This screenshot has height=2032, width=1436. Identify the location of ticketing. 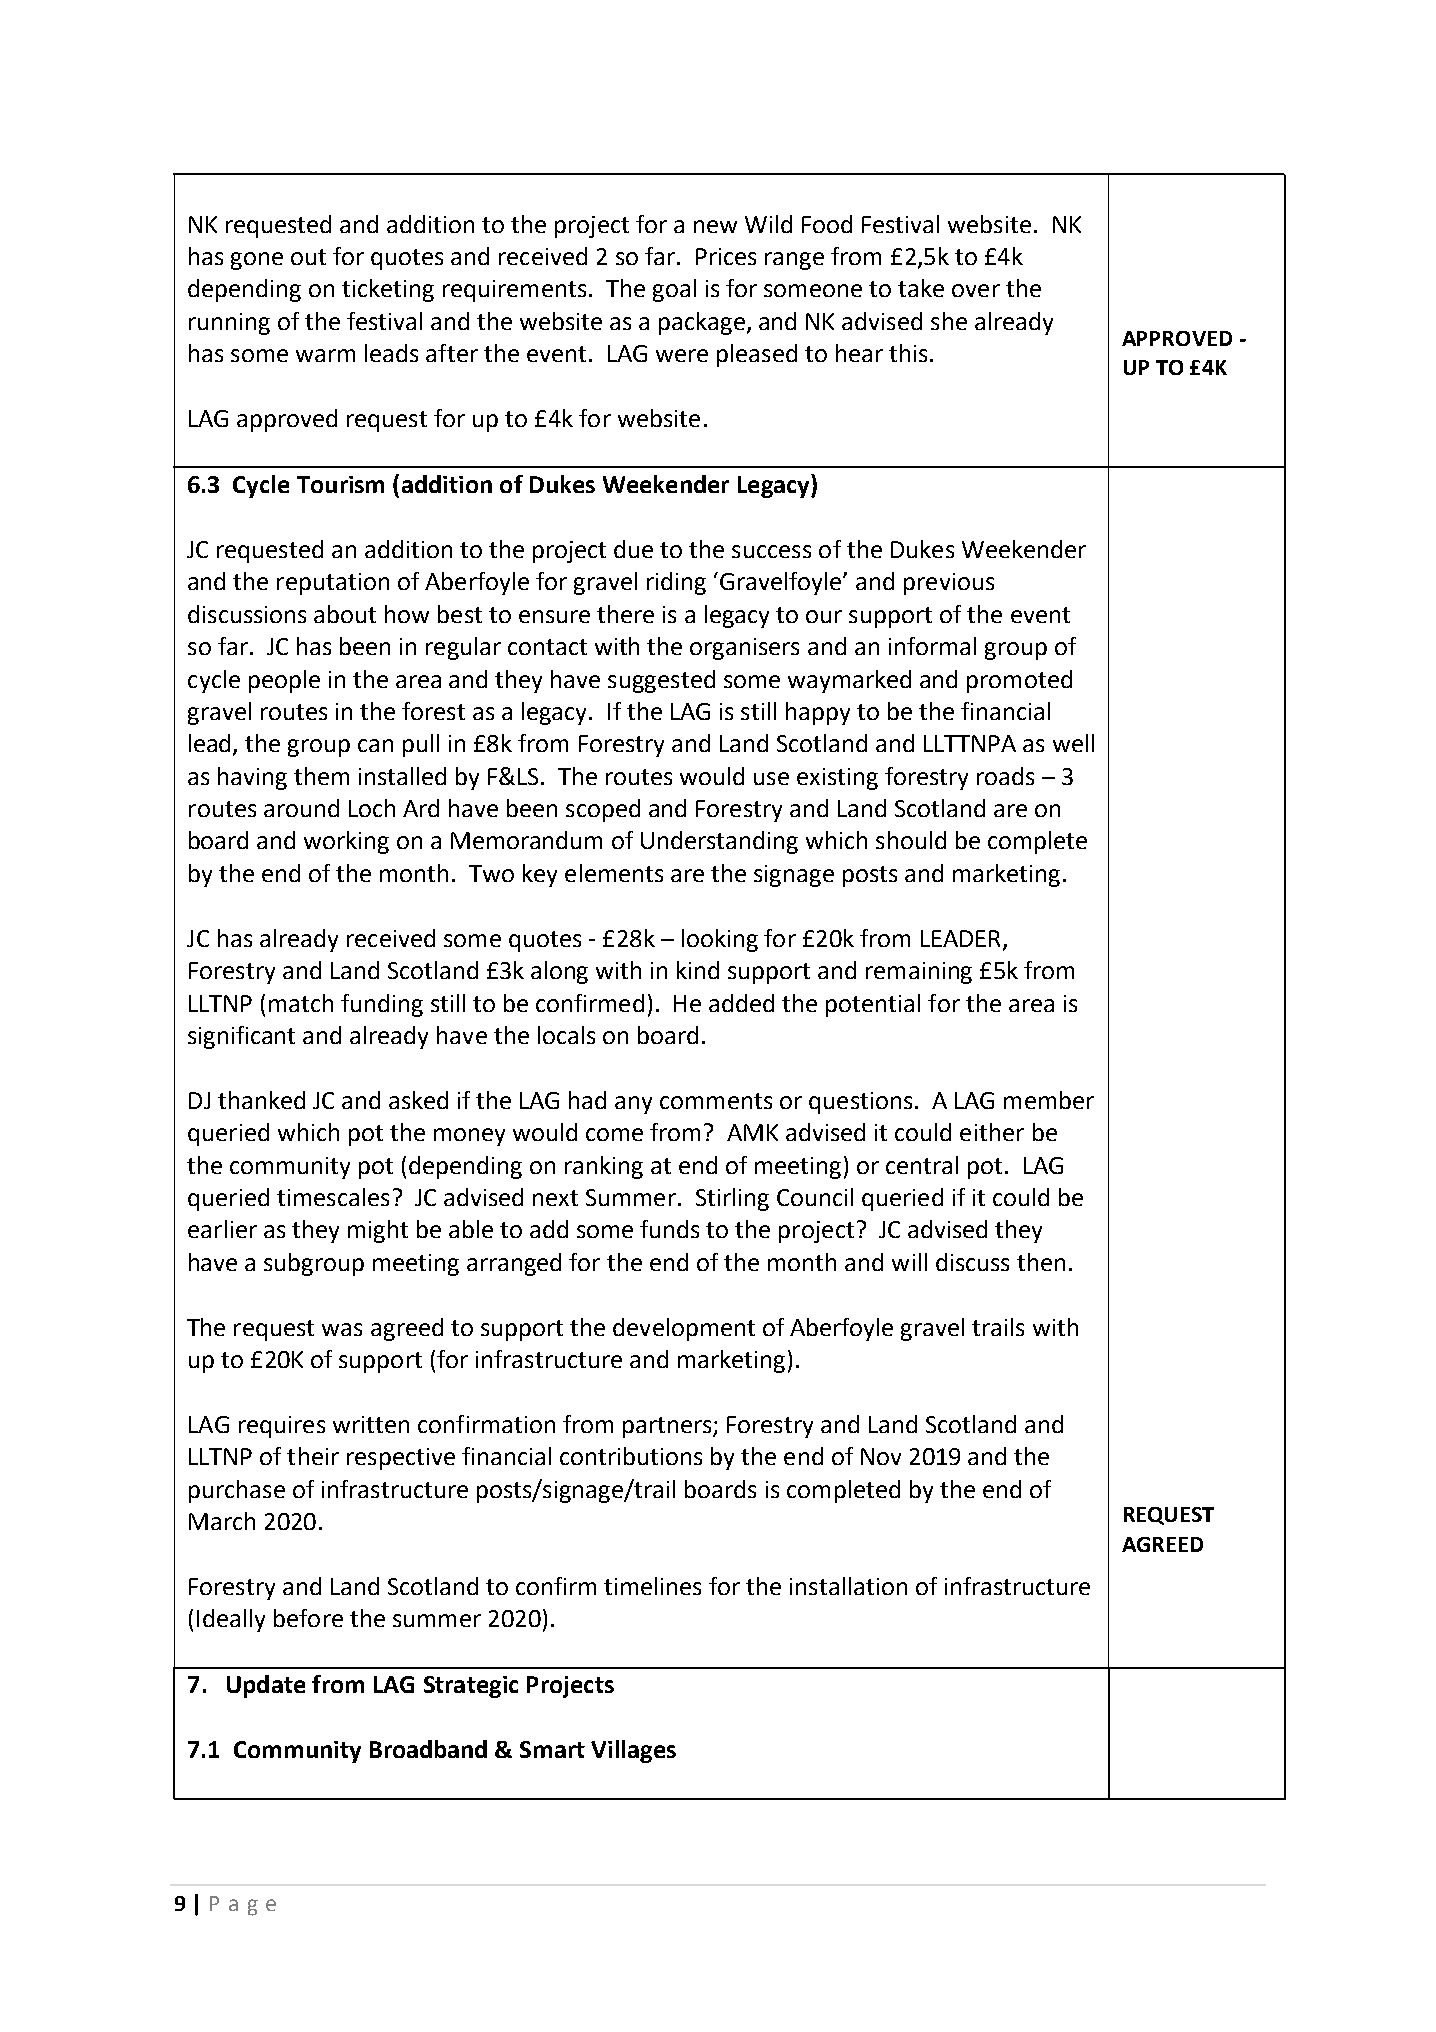
(388, 290).
